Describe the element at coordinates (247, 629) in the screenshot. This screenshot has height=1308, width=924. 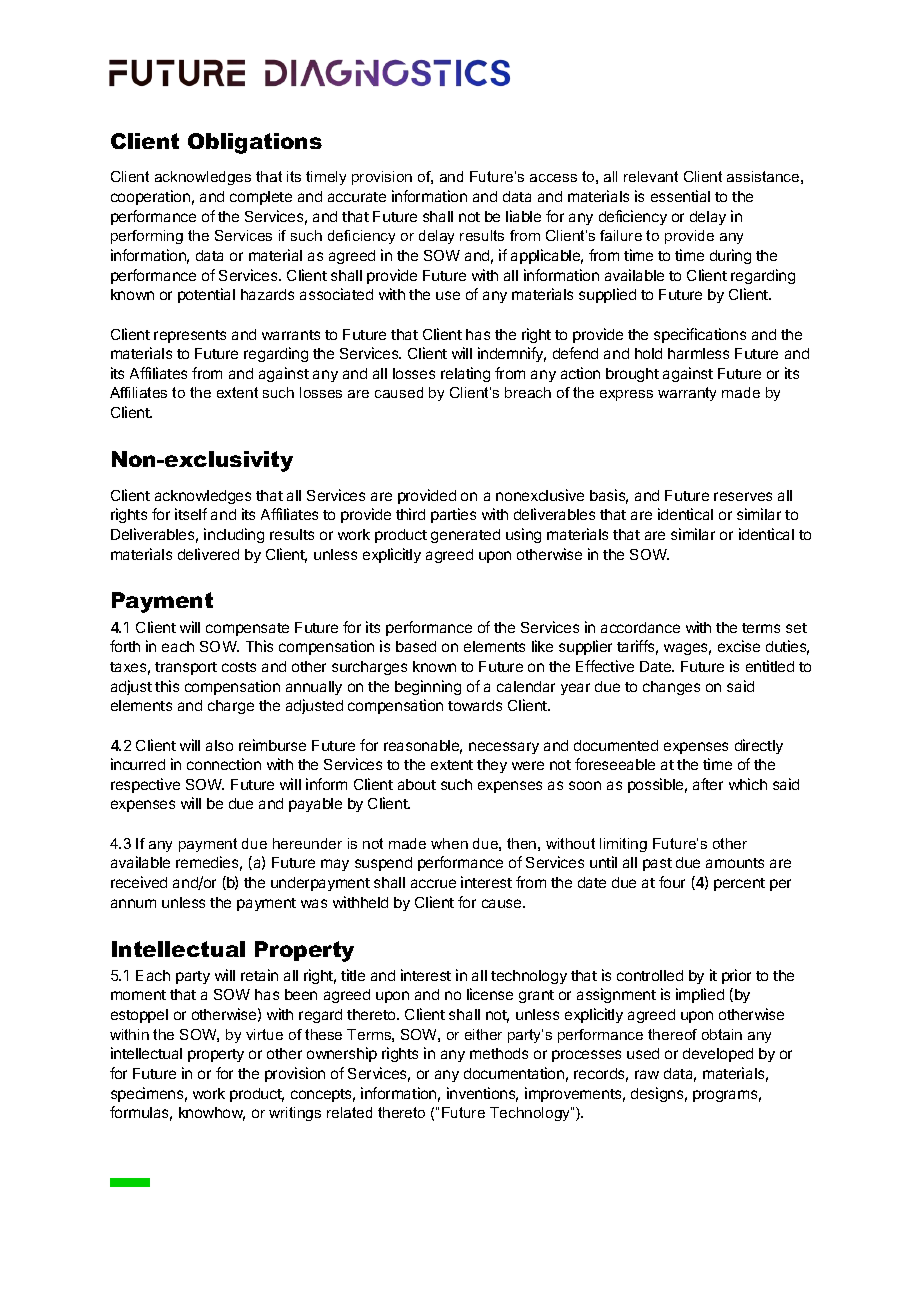
I see `compensate` at that location.
